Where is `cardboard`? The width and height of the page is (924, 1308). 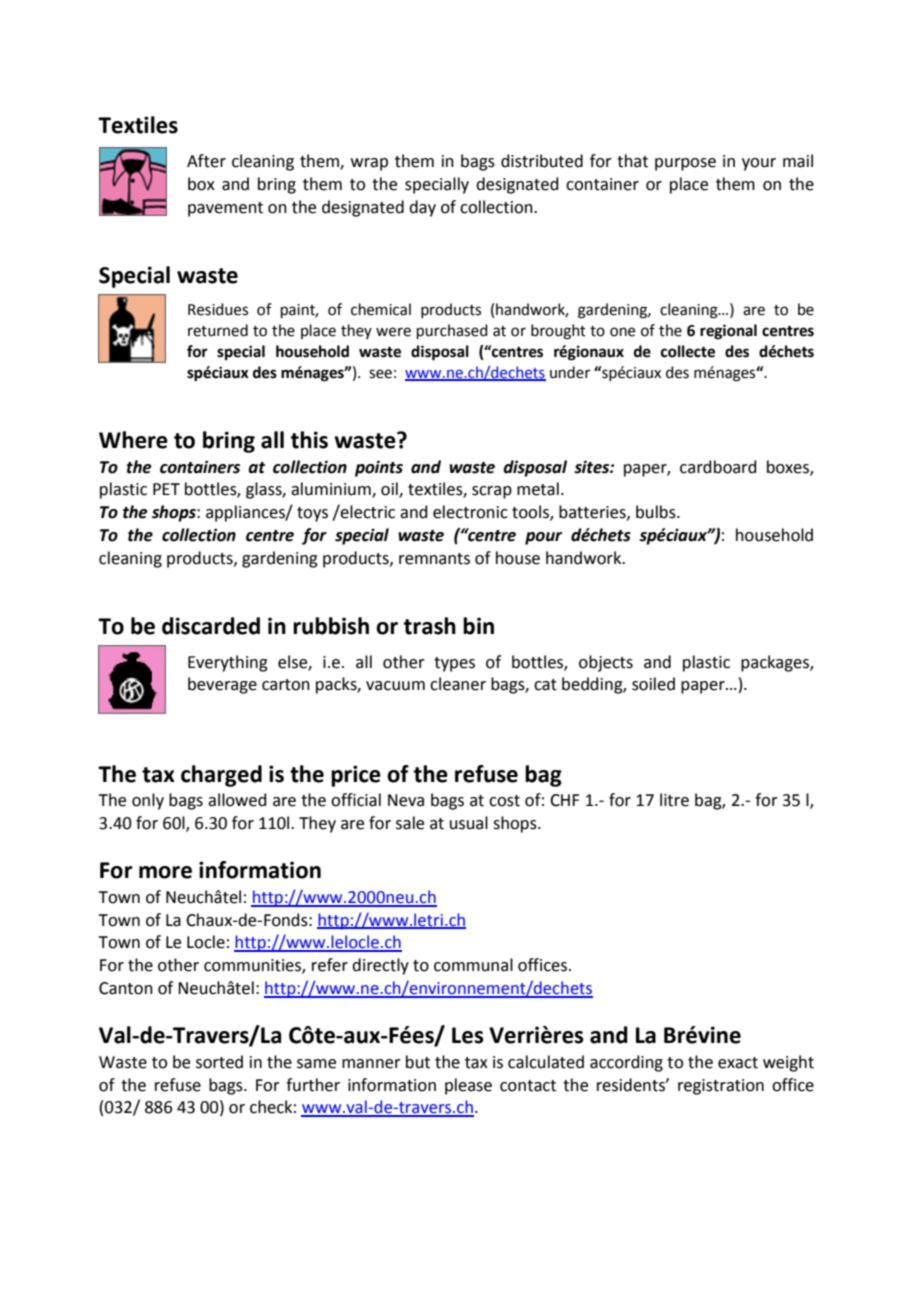 cardboard is located at coordinates (718, 467).
